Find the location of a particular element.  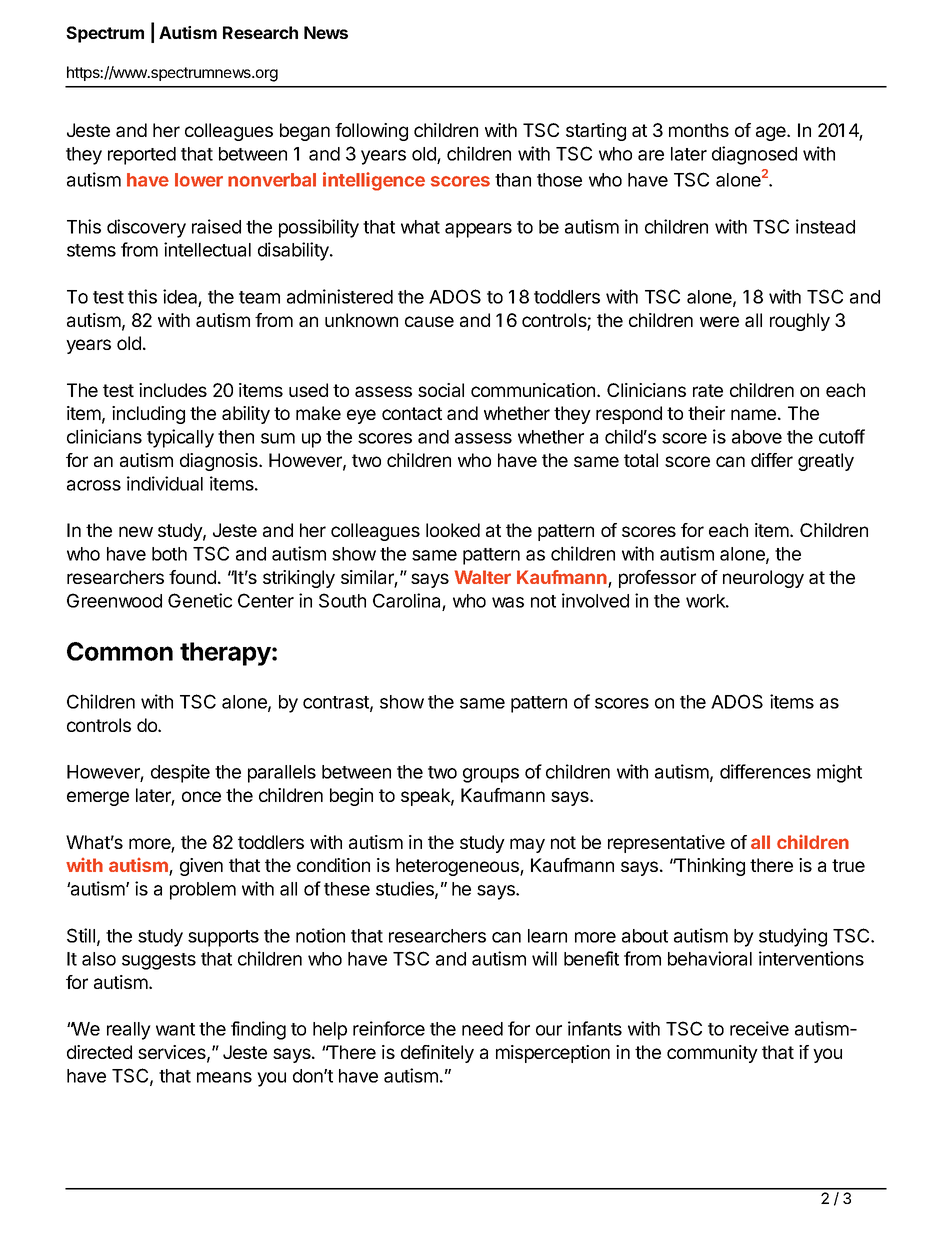

diagnosed is located at coordinates (754, 155).
